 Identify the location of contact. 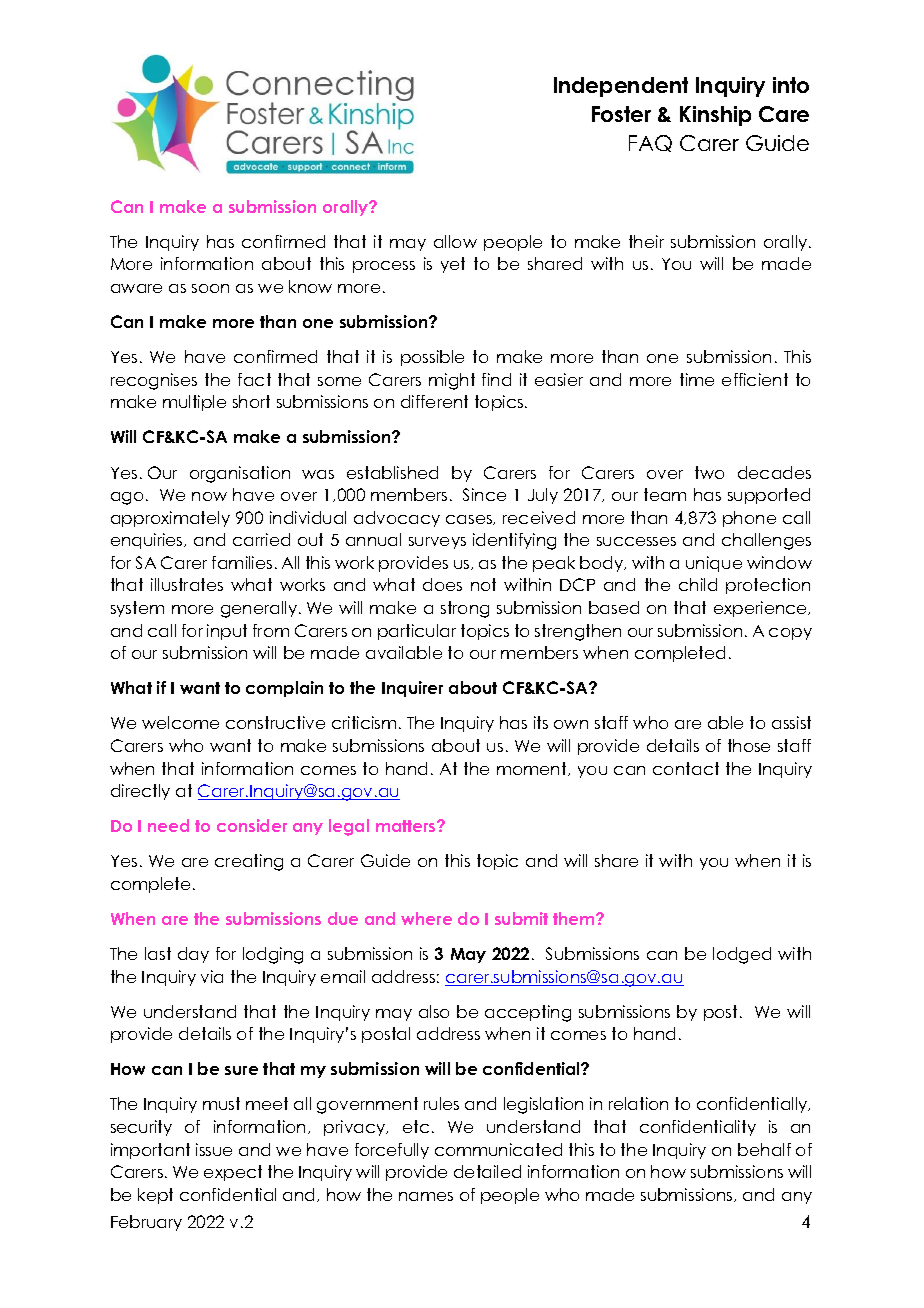
(686, 768).
